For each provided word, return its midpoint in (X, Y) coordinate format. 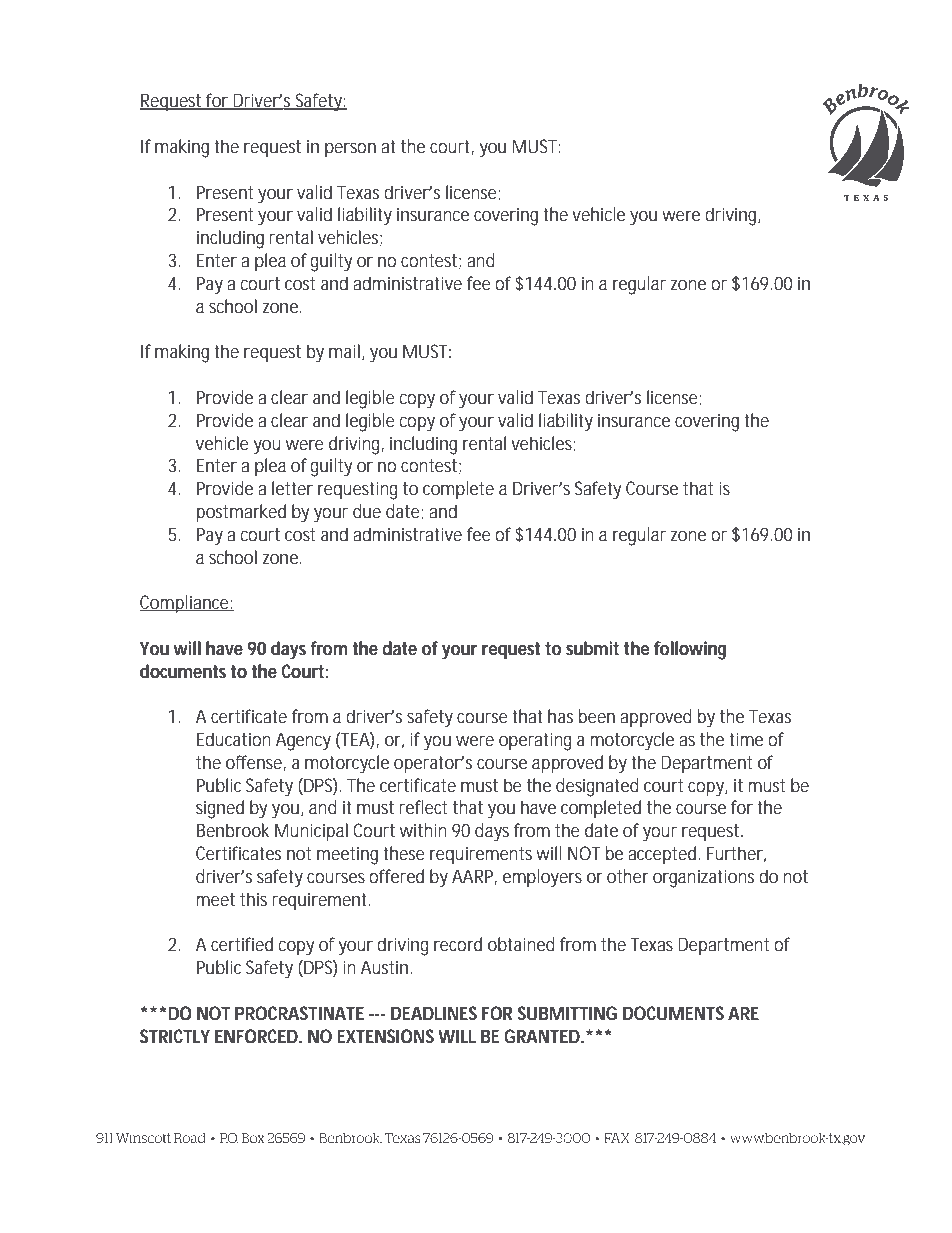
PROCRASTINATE (299, 1013)
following (690, 650)
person (350, 150)
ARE (743, 1013)
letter (292, 488)
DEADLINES (434, 1013)
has (560, 716)
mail (344, 351)
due (367, 511)
